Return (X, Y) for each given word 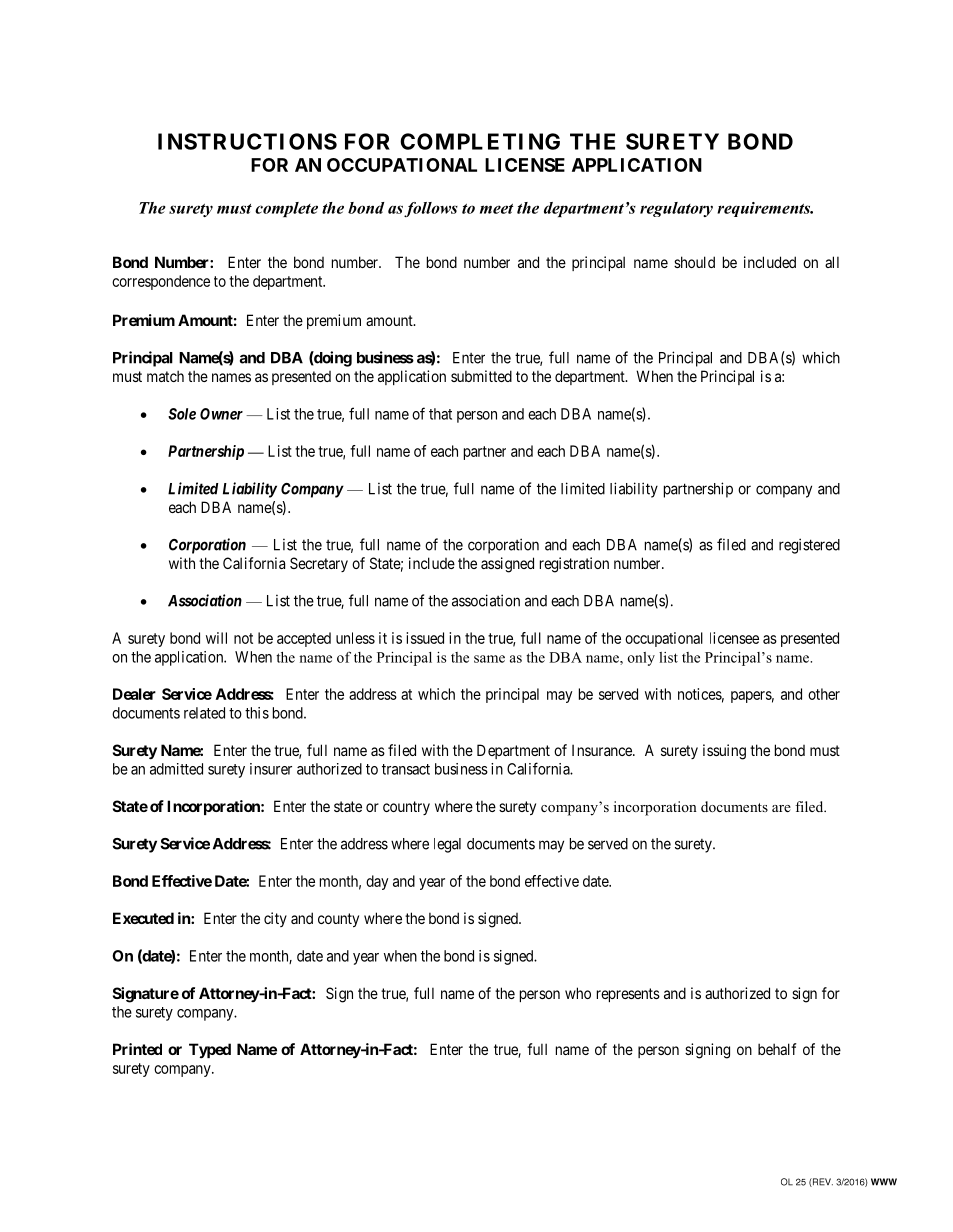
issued (425, 638)
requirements (765, 209)
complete (286, 209)
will (216, 638)
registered (809, 546)
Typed (210, 1050)
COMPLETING (480, 141)
